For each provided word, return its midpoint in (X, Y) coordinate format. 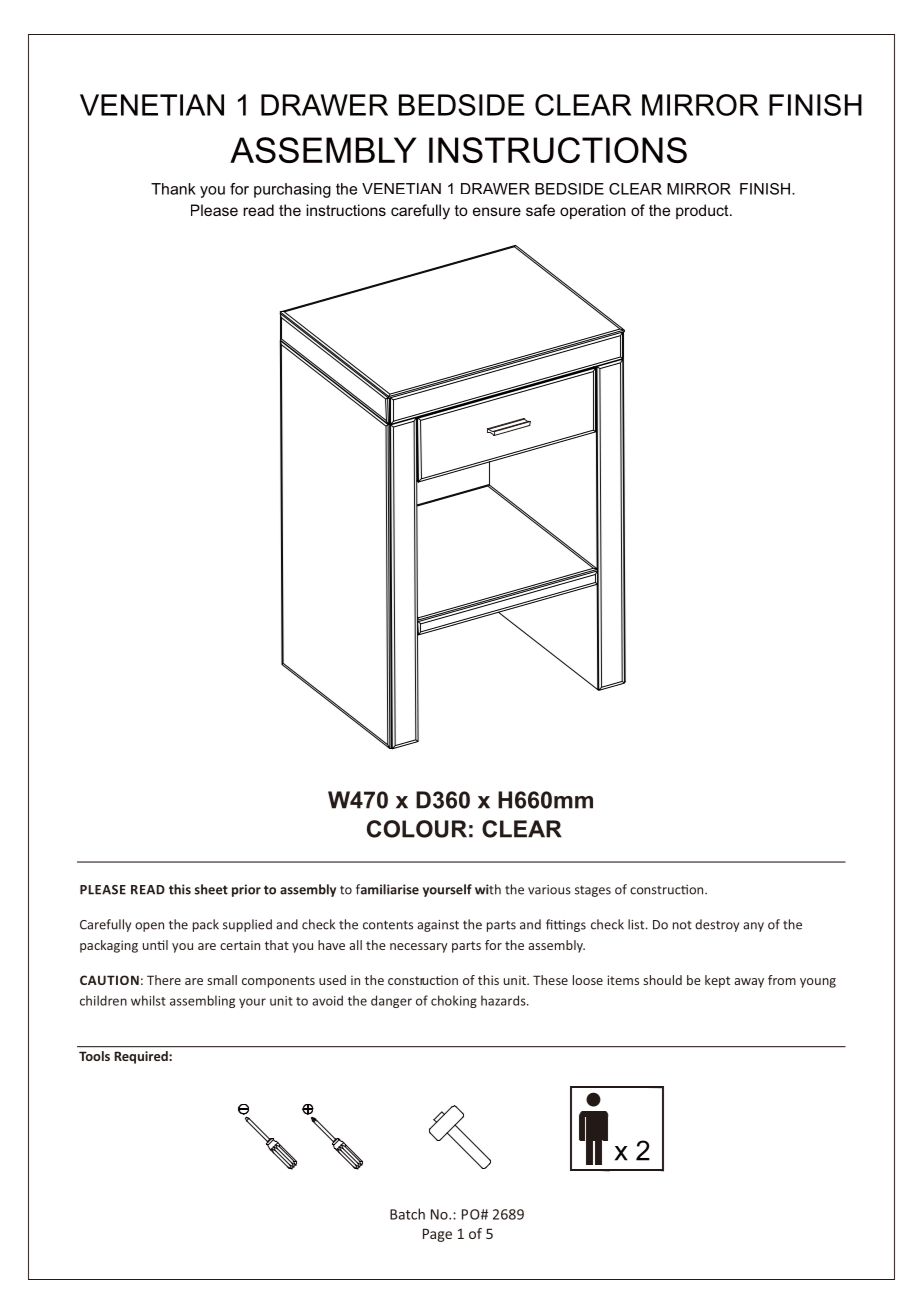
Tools (94, 1056)
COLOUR (417, 829)
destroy (717, 925)
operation (593, 211)
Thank (173, 189)
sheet (211, 889)
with (488, 889)
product (703, 211)
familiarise (387, 889)
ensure (497, 211)
